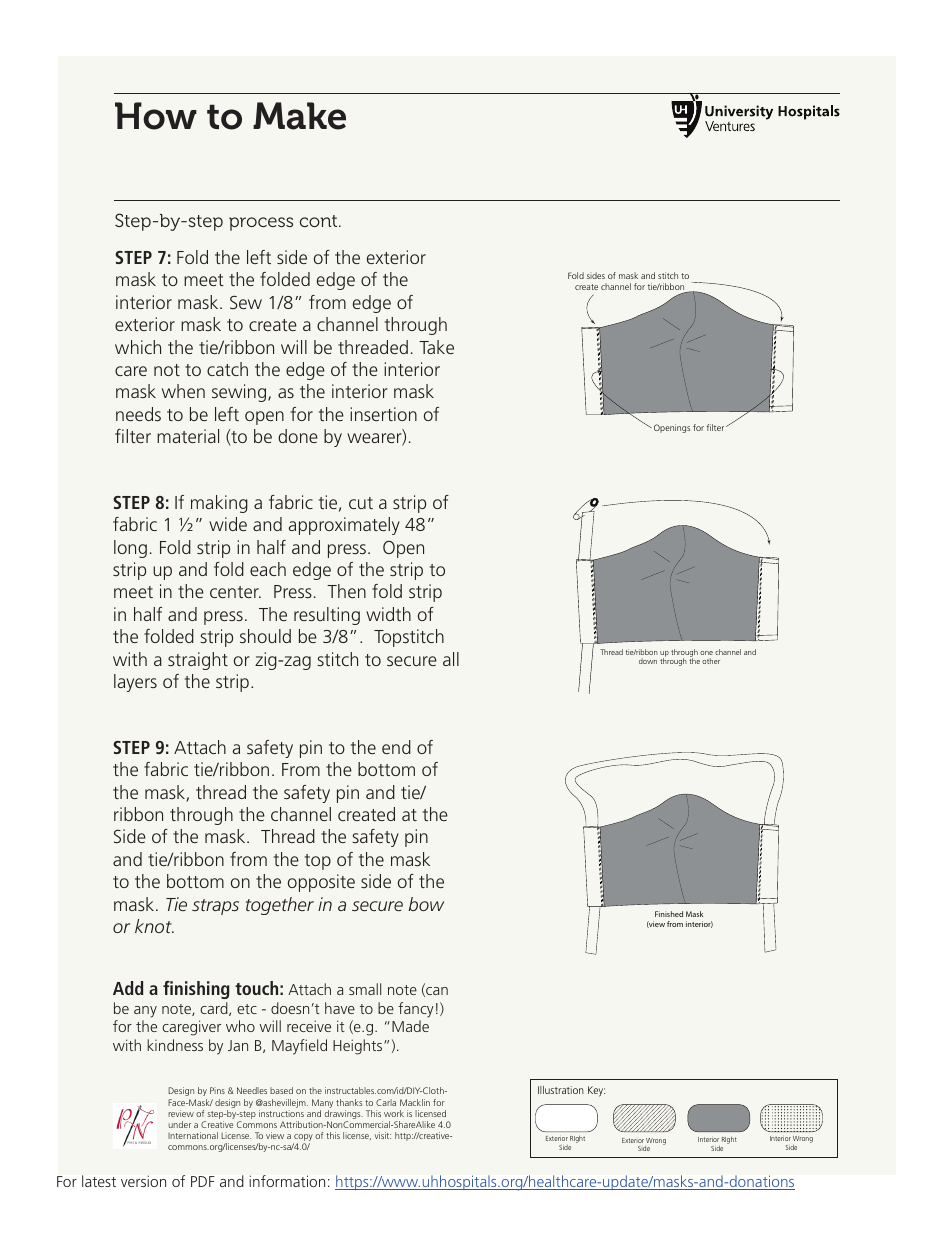 The height and width of the page is (1233, 952). I want to click on Finished, so click(669, 914).
